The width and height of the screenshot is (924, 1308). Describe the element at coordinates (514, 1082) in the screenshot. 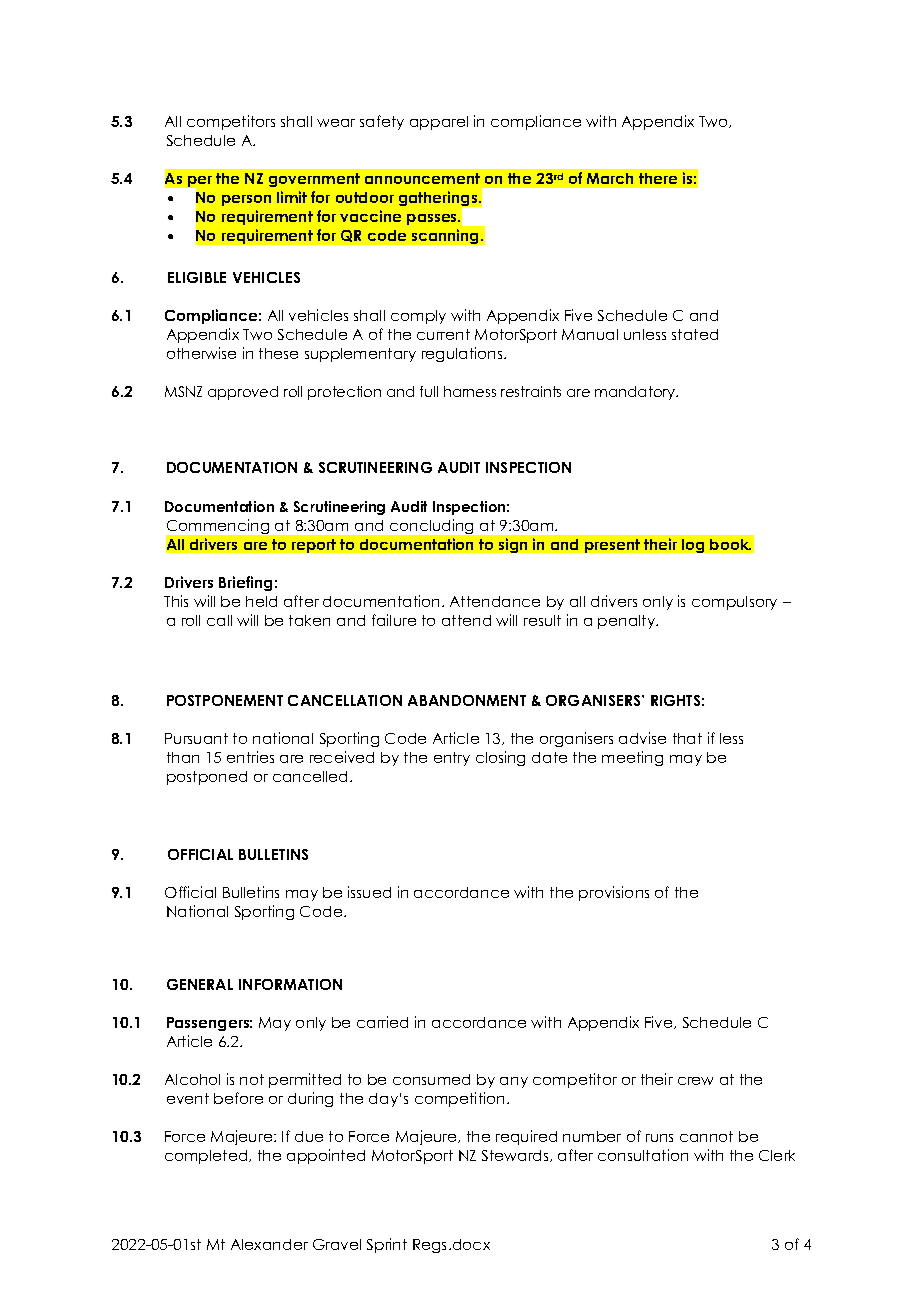

I see `any` at that location.
